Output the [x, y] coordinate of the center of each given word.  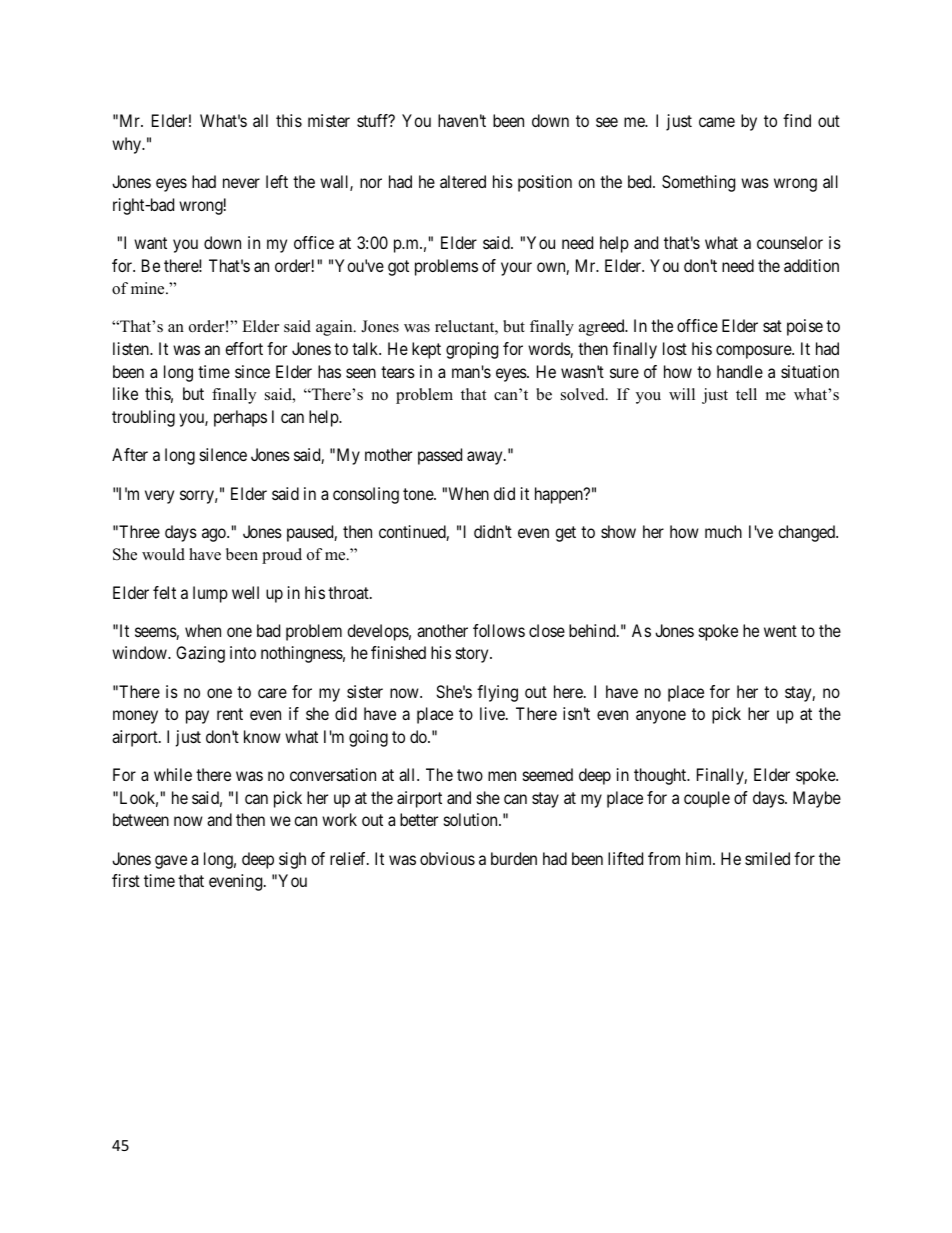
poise [805, 327]
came [717, 122]
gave [171, 862]
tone [419, 494]
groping [472, 350]
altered [463, 181]
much [723, 531]
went [780, 631]
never [241, 183]
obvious [447, 858]
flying [497, 693]
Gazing [200, 654]
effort [244, 348]
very [159, 497]
